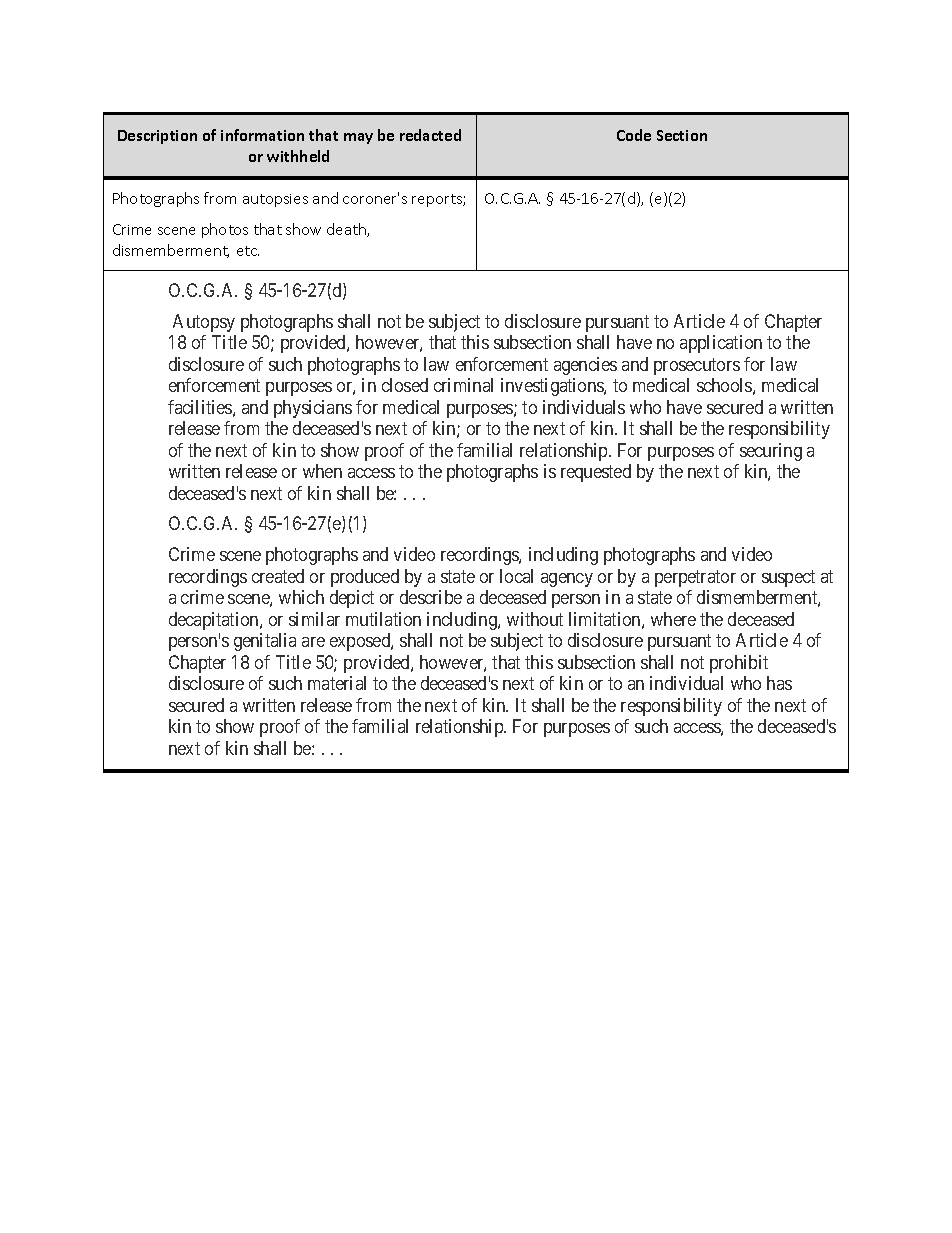 The width and height of the screenshot is (952, 1233). I want to click on genitalia, so click(265, 642).
